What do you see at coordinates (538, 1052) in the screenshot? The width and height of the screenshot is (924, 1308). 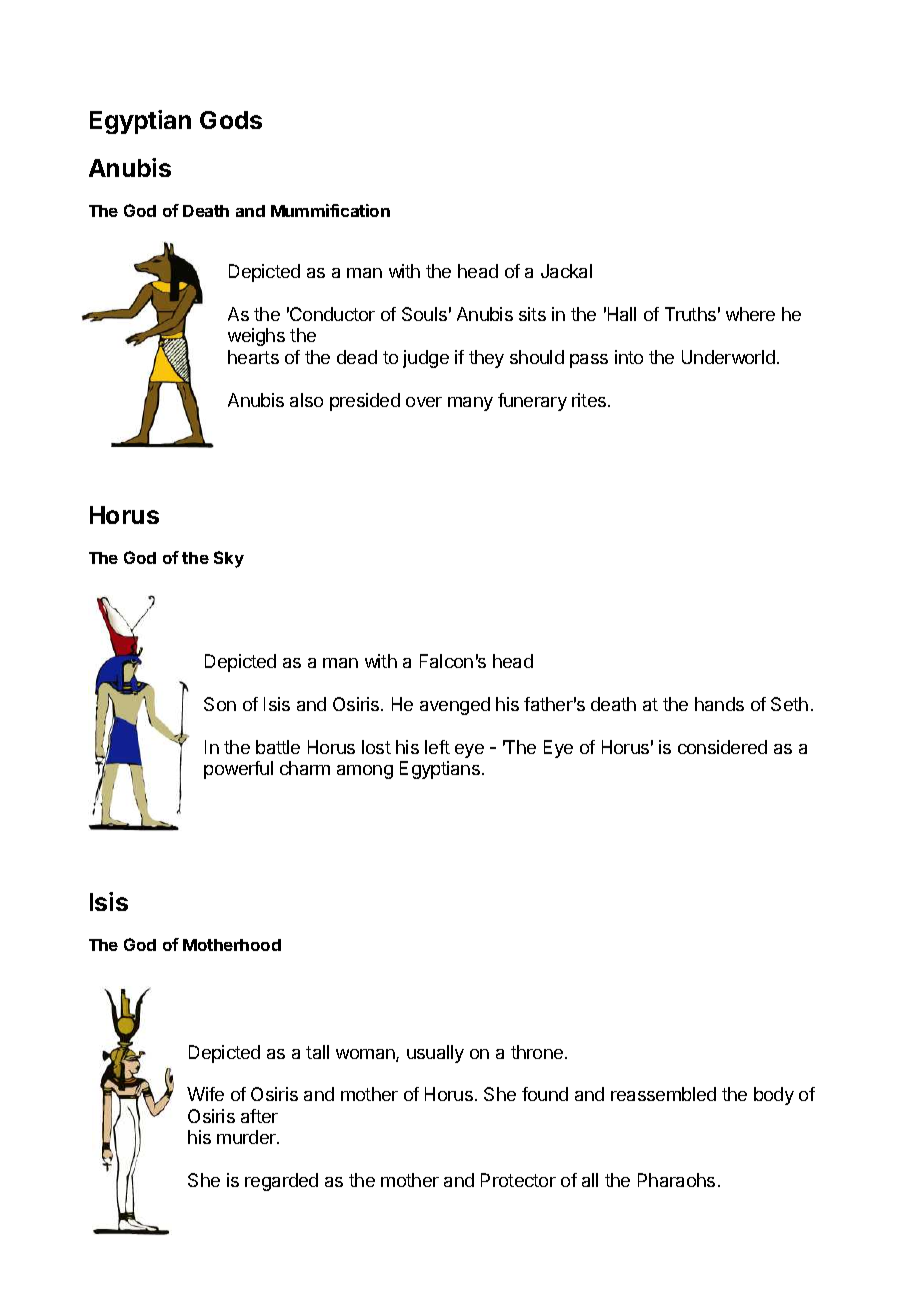 I see `throne` at bounding box center [538, 1052].
